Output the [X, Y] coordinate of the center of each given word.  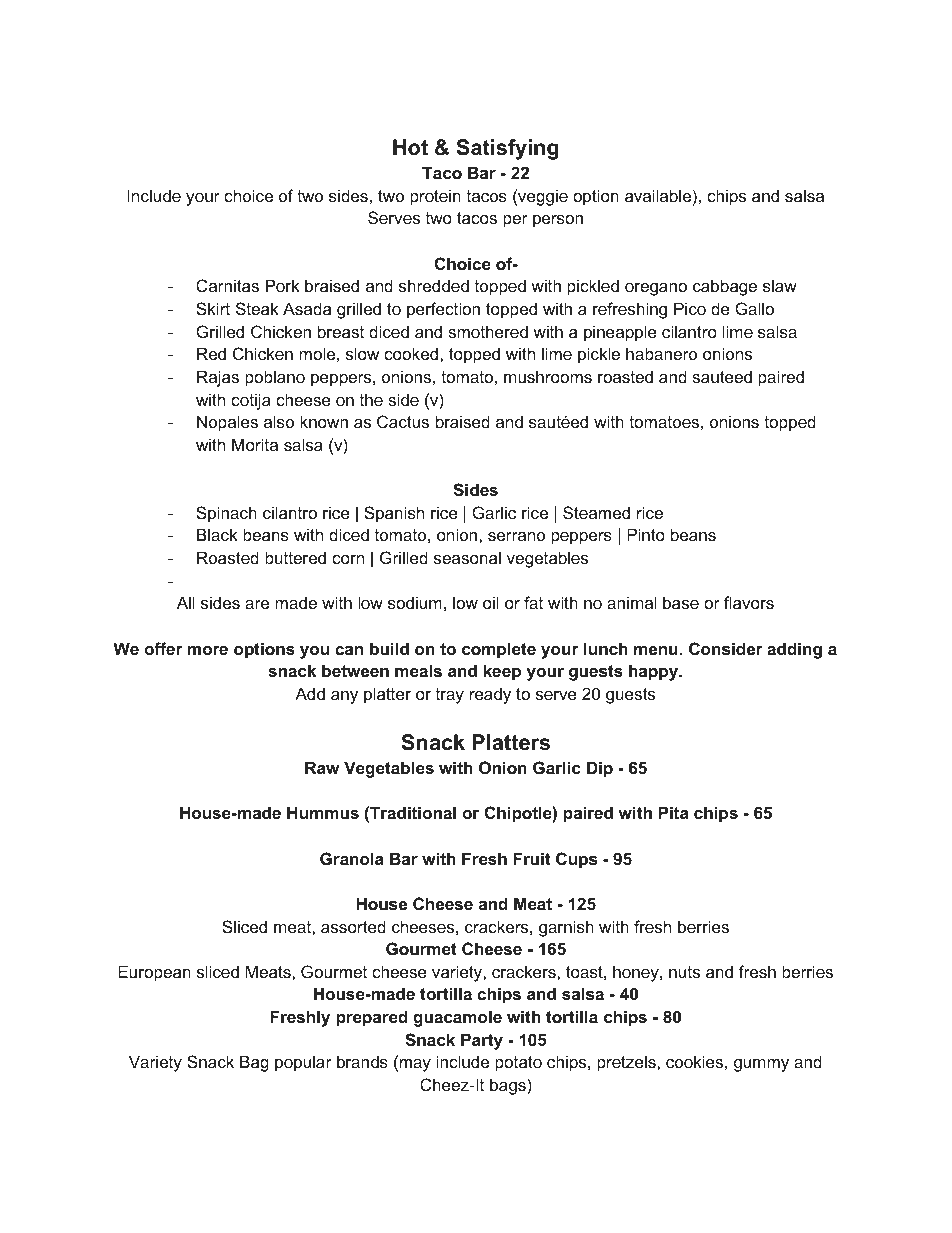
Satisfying [507, 149]
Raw [322, 767]
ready [490, 695]
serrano [516, 536]
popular [303, 1063]
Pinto [646, 534]
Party [482, 1041]
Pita [673, 812]
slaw [780, 285]
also [279, 421]
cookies [694, 1061]
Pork [282, 285]
